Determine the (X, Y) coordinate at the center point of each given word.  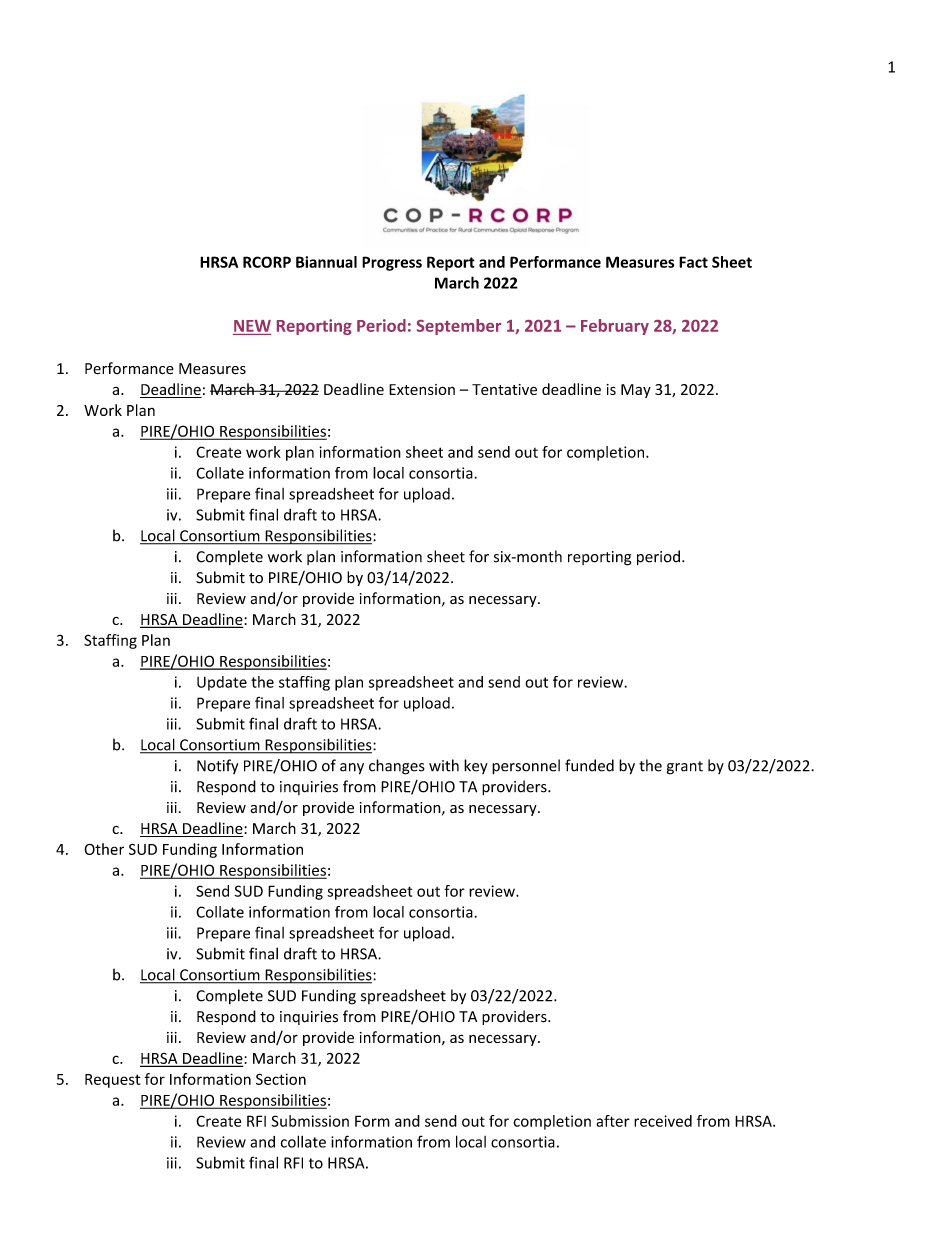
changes (397, 767)
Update (222, 683)
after (613, 1121)
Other (104, 849)
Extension (422, 389)
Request (112, 1081)
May (636, 391)
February (615, 327)
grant (685, 768)
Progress (392, 263)
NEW (252, 326)
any (352, 769)
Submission (310, 1121)
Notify (217, 766)
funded (589, 765)
